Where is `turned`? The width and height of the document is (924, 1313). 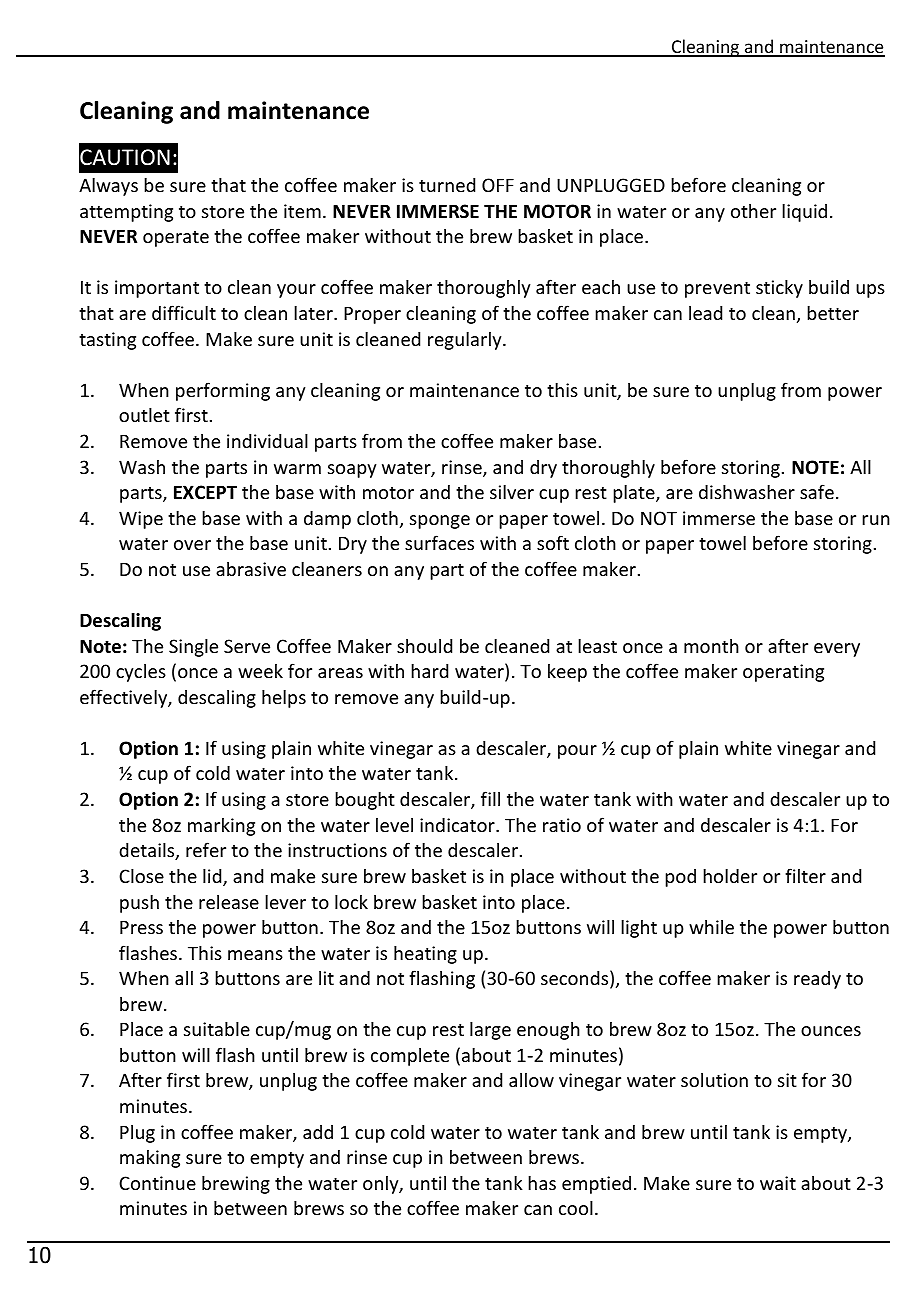
turned is located at coordinates (447, 185).
